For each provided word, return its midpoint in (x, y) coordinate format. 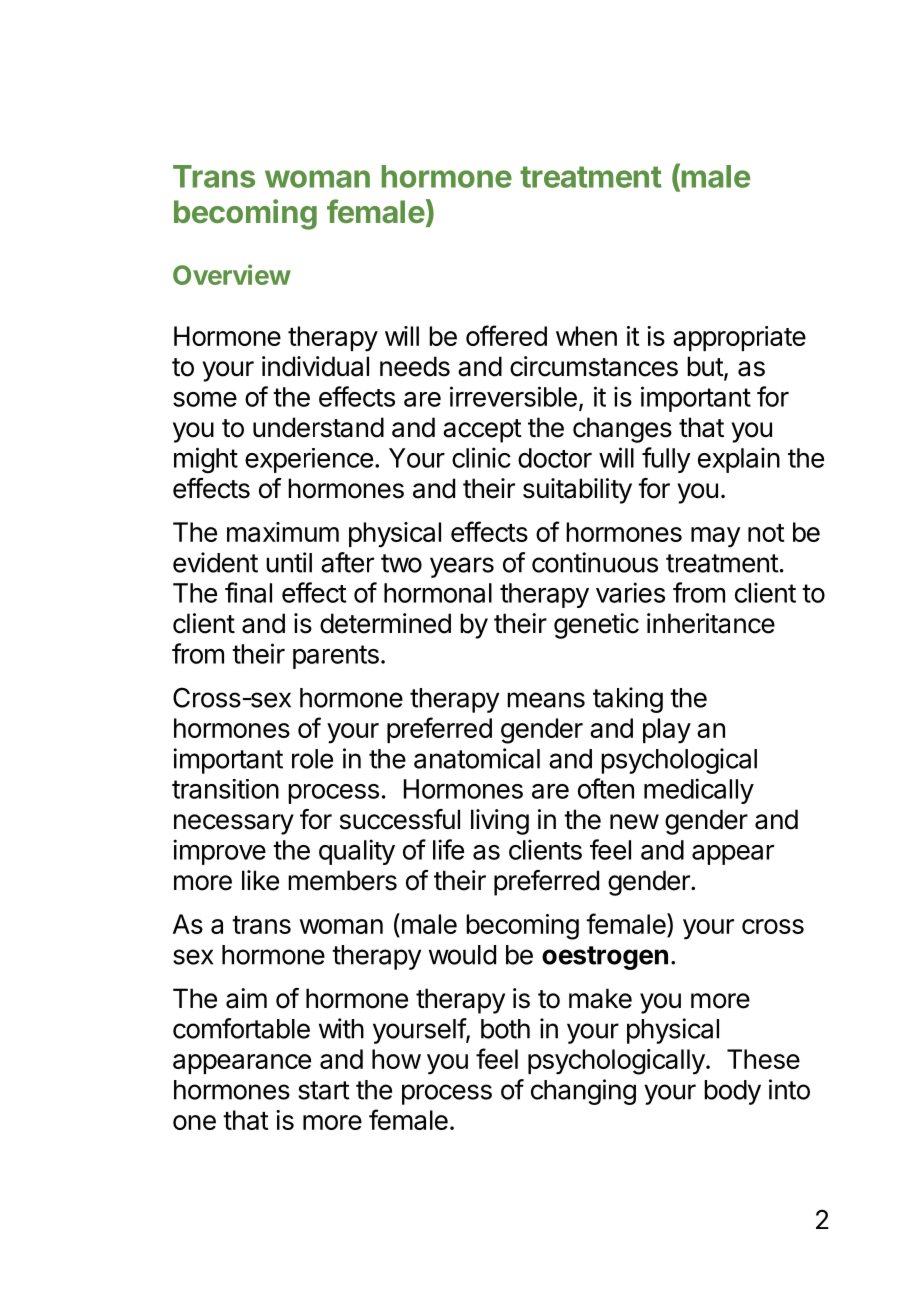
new (634, 822)
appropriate (739, 338)
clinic (481, 457)
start (324, 1090)
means (546, 700)
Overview (232, 274)
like (260, 880)
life (448, 849)
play (667, 731)
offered (506, 335)
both (505, 1029)
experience (309, 460)
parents (336, 657)
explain (739, 460)
